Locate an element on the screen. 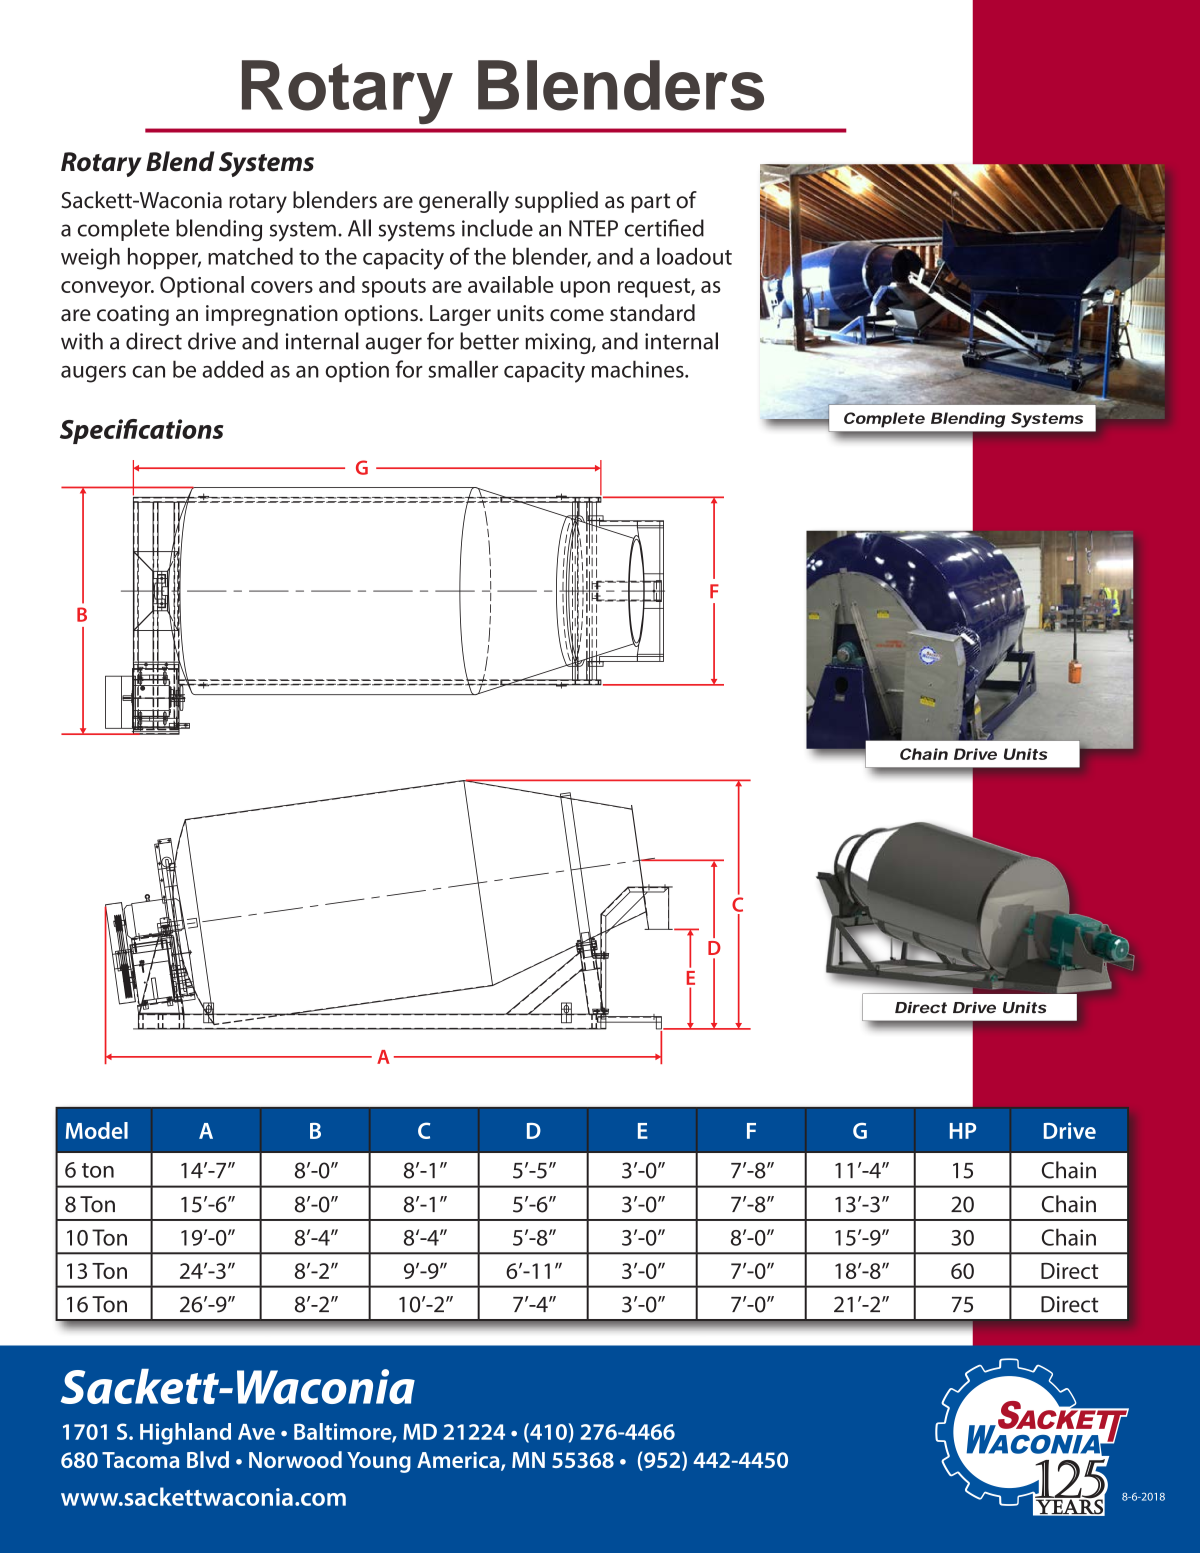  certified is located at coordinates (664, 228).
